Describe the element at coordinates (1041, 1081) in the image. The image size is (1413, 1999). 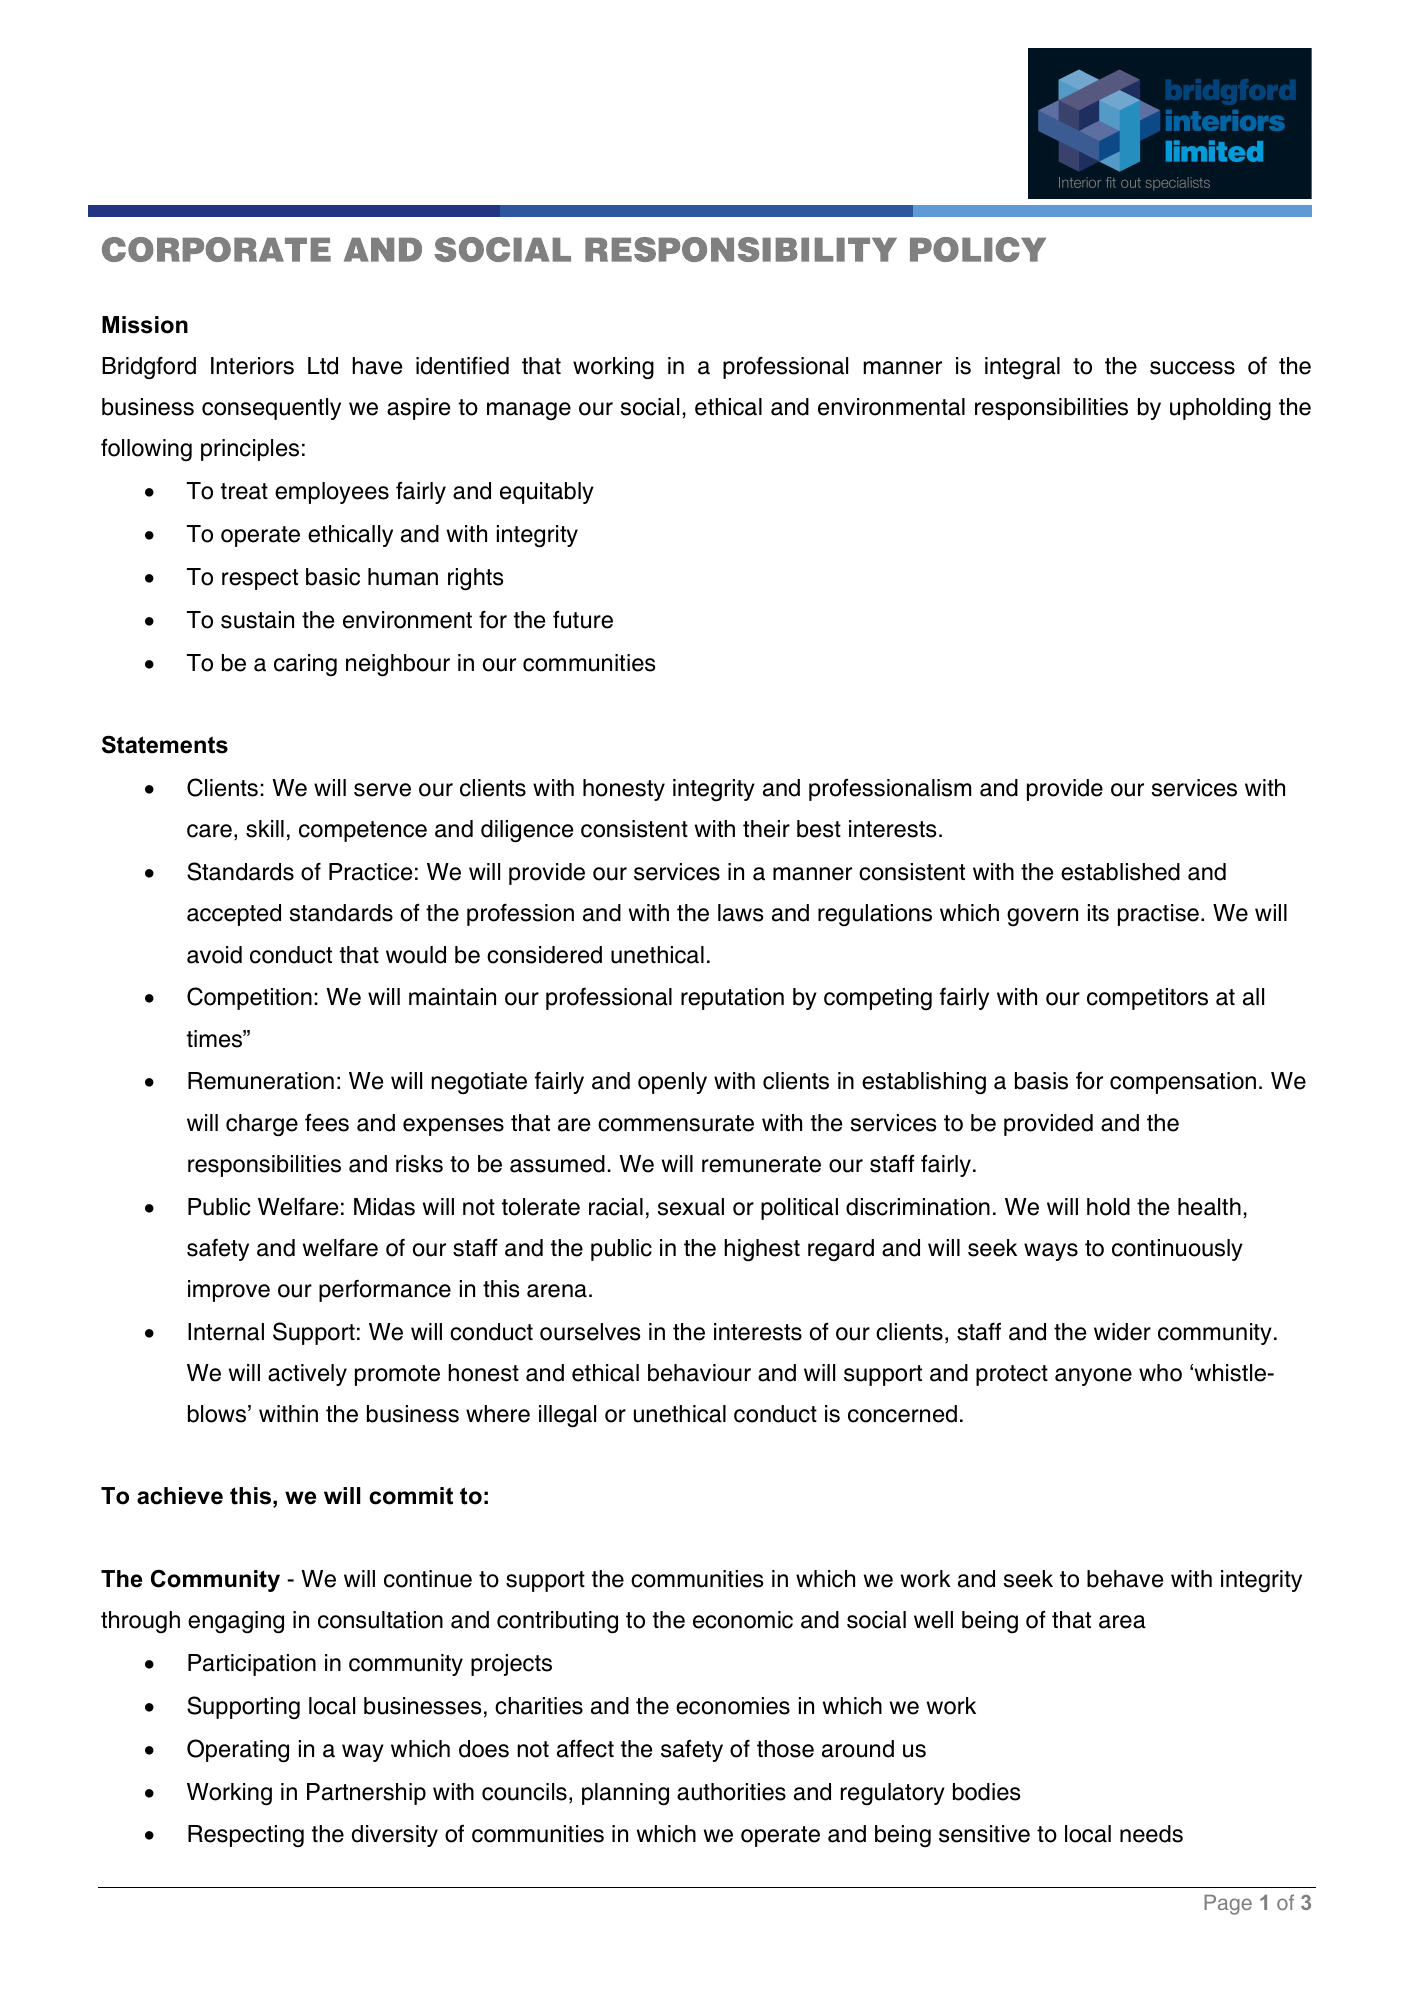
I see `basis` at that location.
